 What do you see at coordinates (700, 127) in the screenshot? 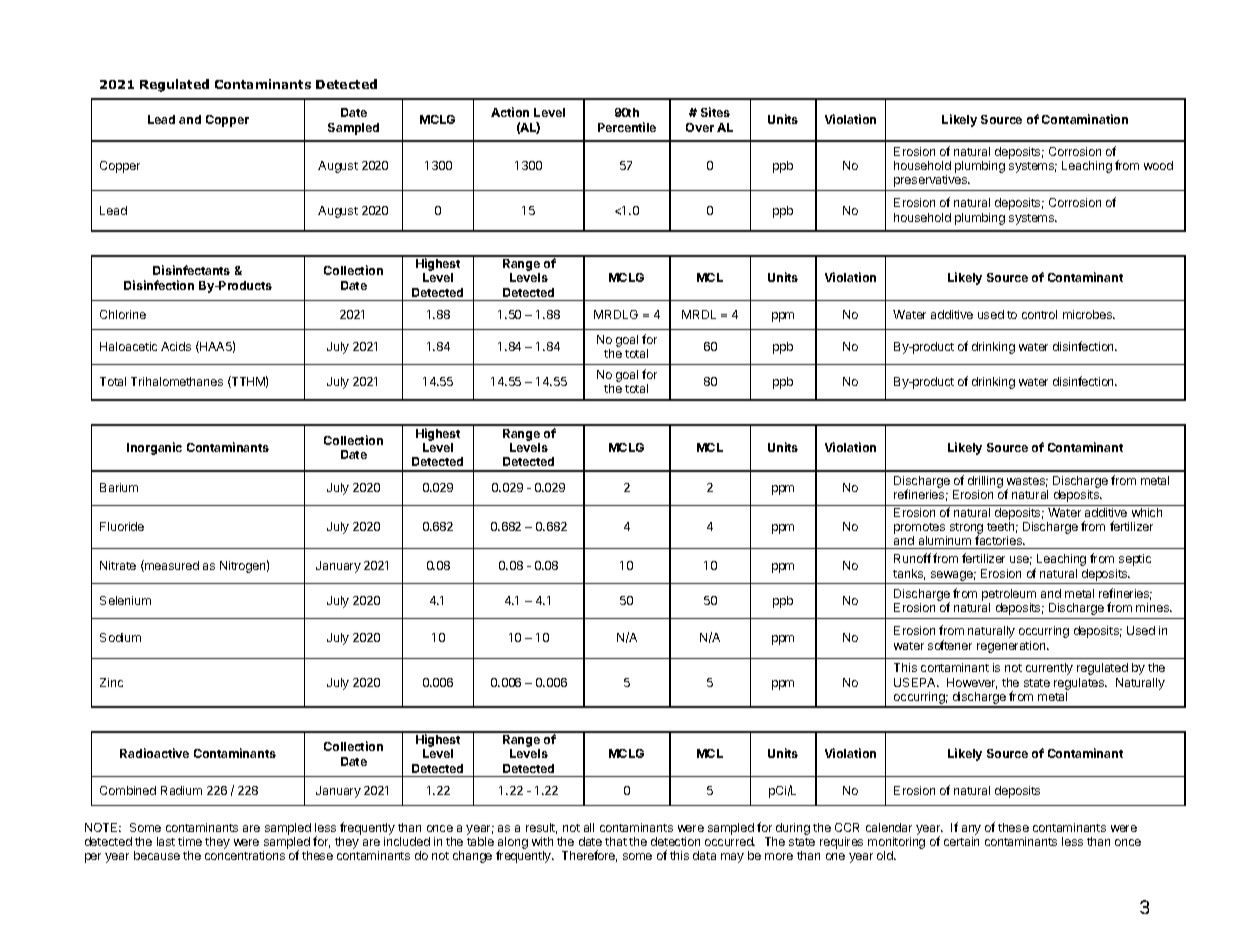
I see `Over` at bounding box center [700, 127].
